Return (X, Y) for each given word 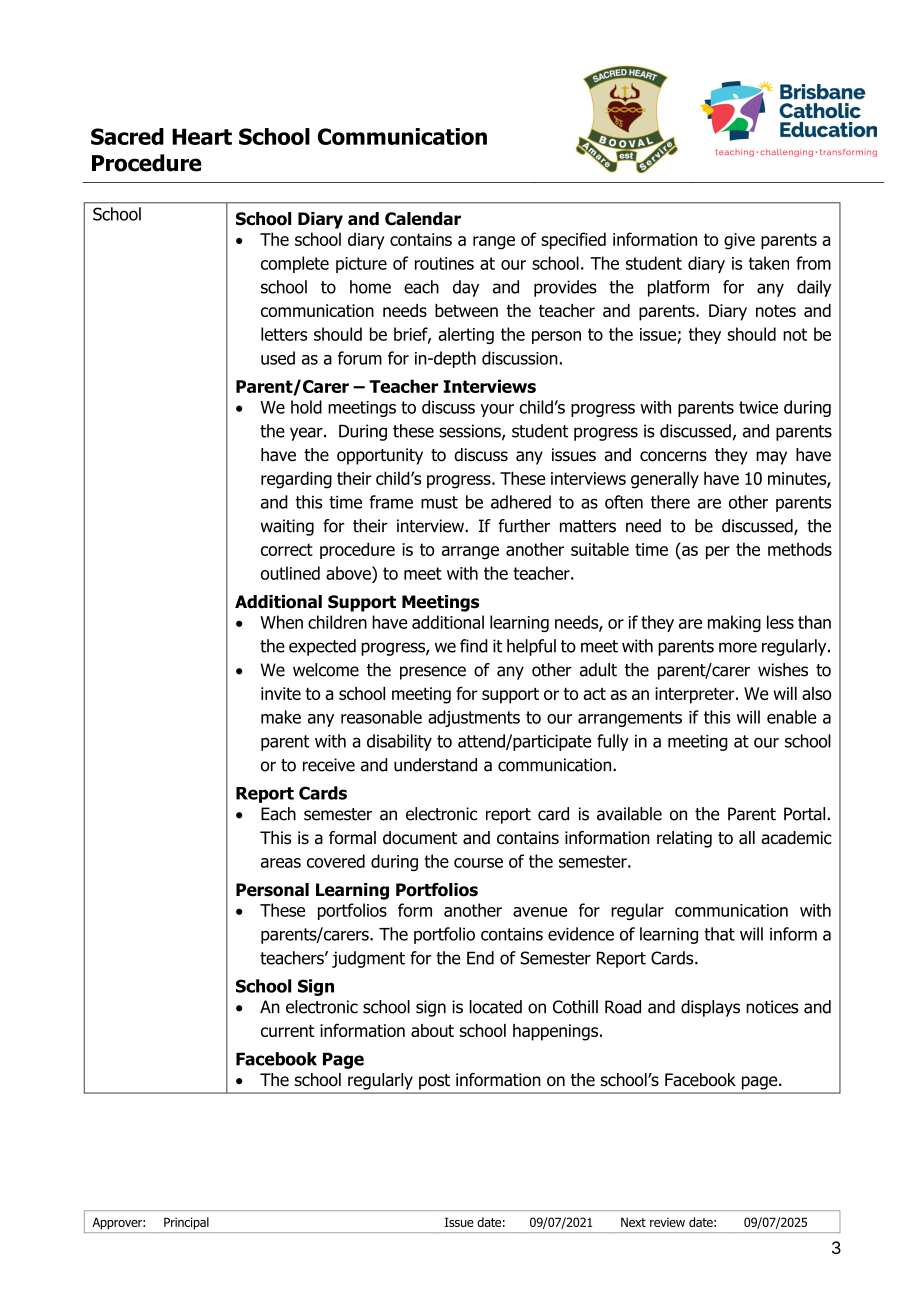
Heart (202, 136)
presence (433, 673)
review (667, 1222)
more (738, 647)
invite (281, 693)
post (434, 1082)
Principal (186, 1223)
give (739, 241)
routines (444, 263)
